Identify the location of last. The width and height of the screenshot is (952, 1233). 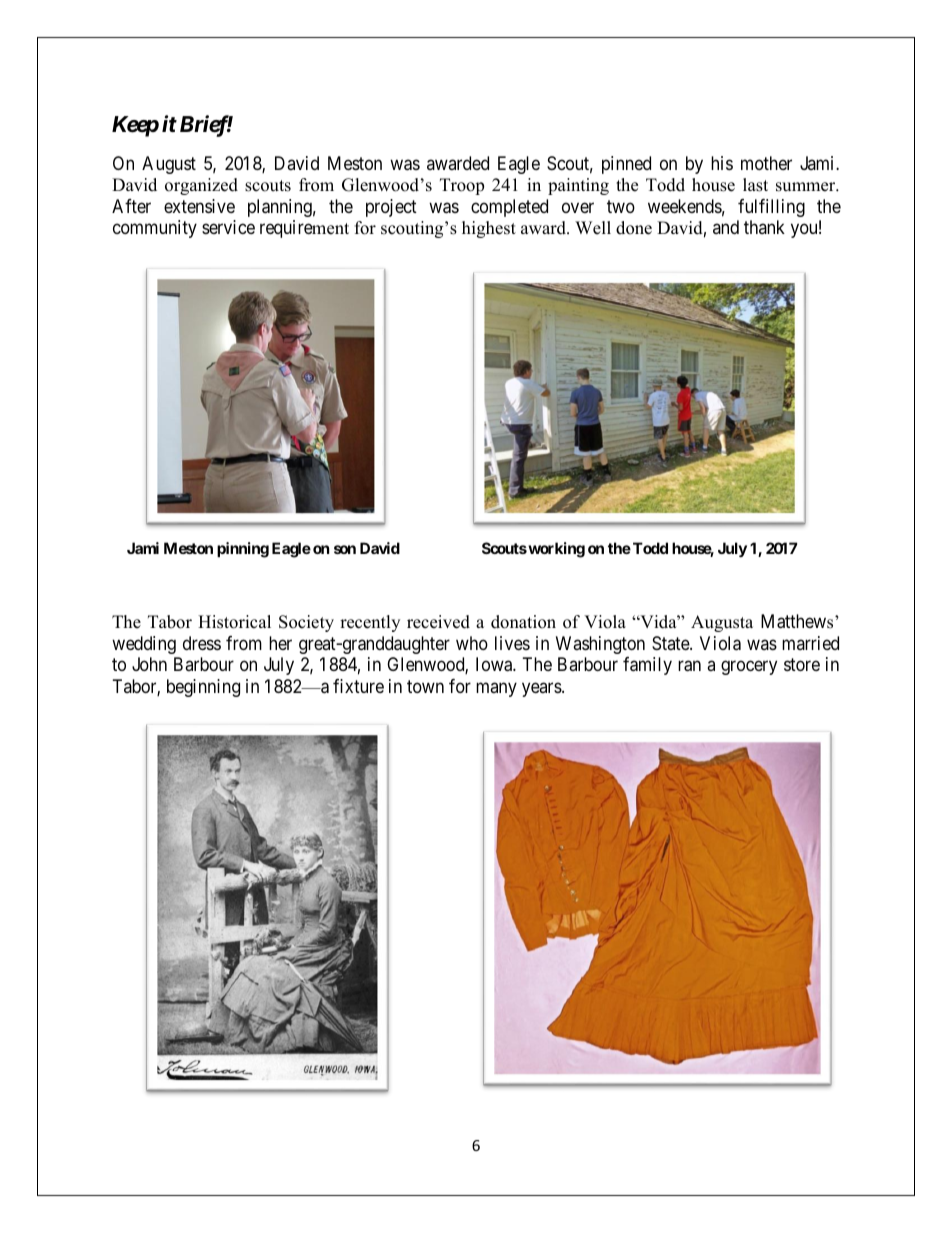
(755, 185).
